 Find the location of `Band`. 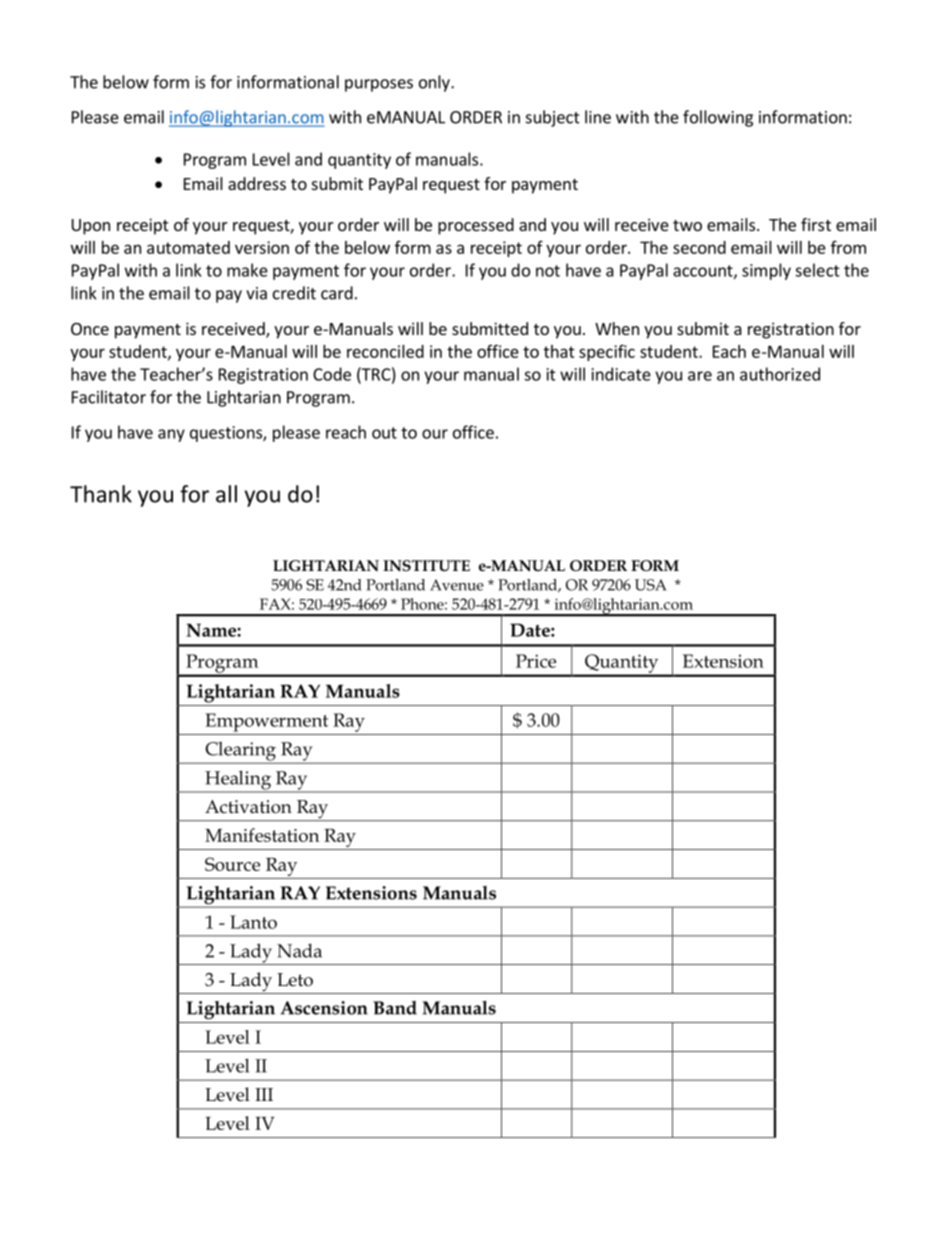

Band is located at coordinates (395, 1008).
